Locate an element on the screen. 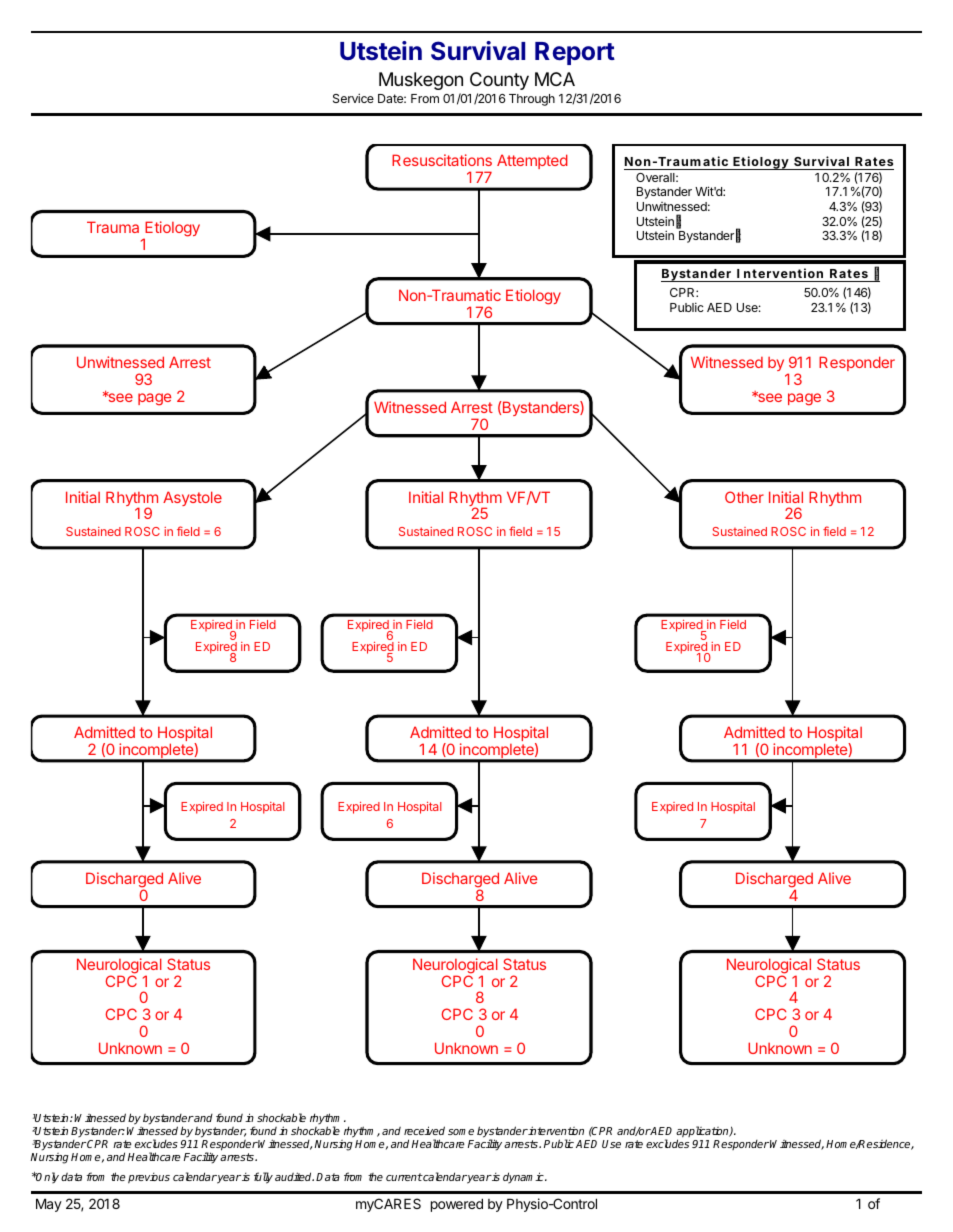 Image resolution: width=953 pixels, height=1232 pixels. current is located at coordinates (404, 1177).
